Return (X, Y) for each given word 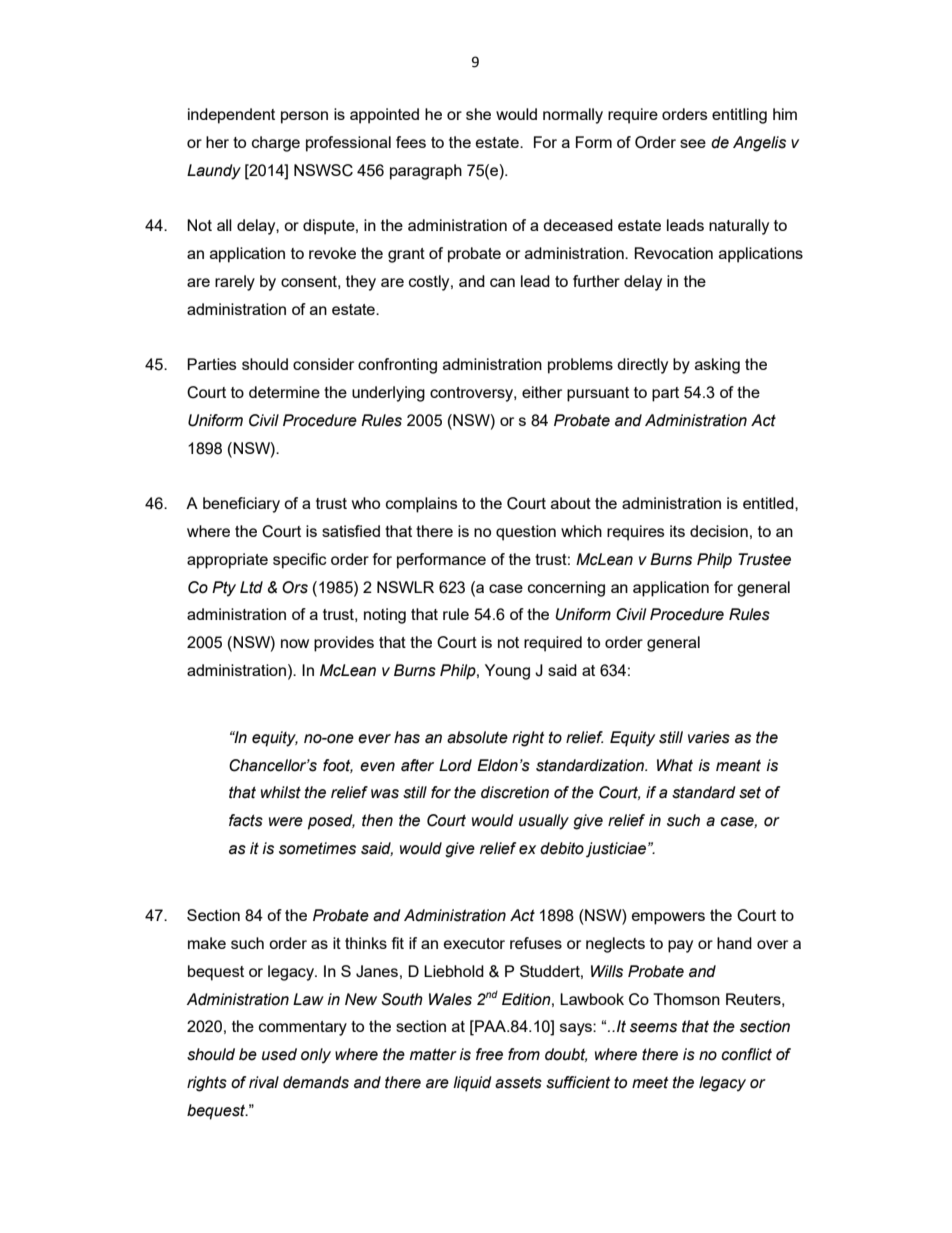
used (279, 1054)
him (785, 114)
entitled (769, 503)
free (489, 1054)
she (478, 114)
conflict (746, 1054)
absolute (477, 737)
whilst (281, 792)
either (542, 392)
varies (709, 737)
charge (276, 144)
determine (284, 392)
